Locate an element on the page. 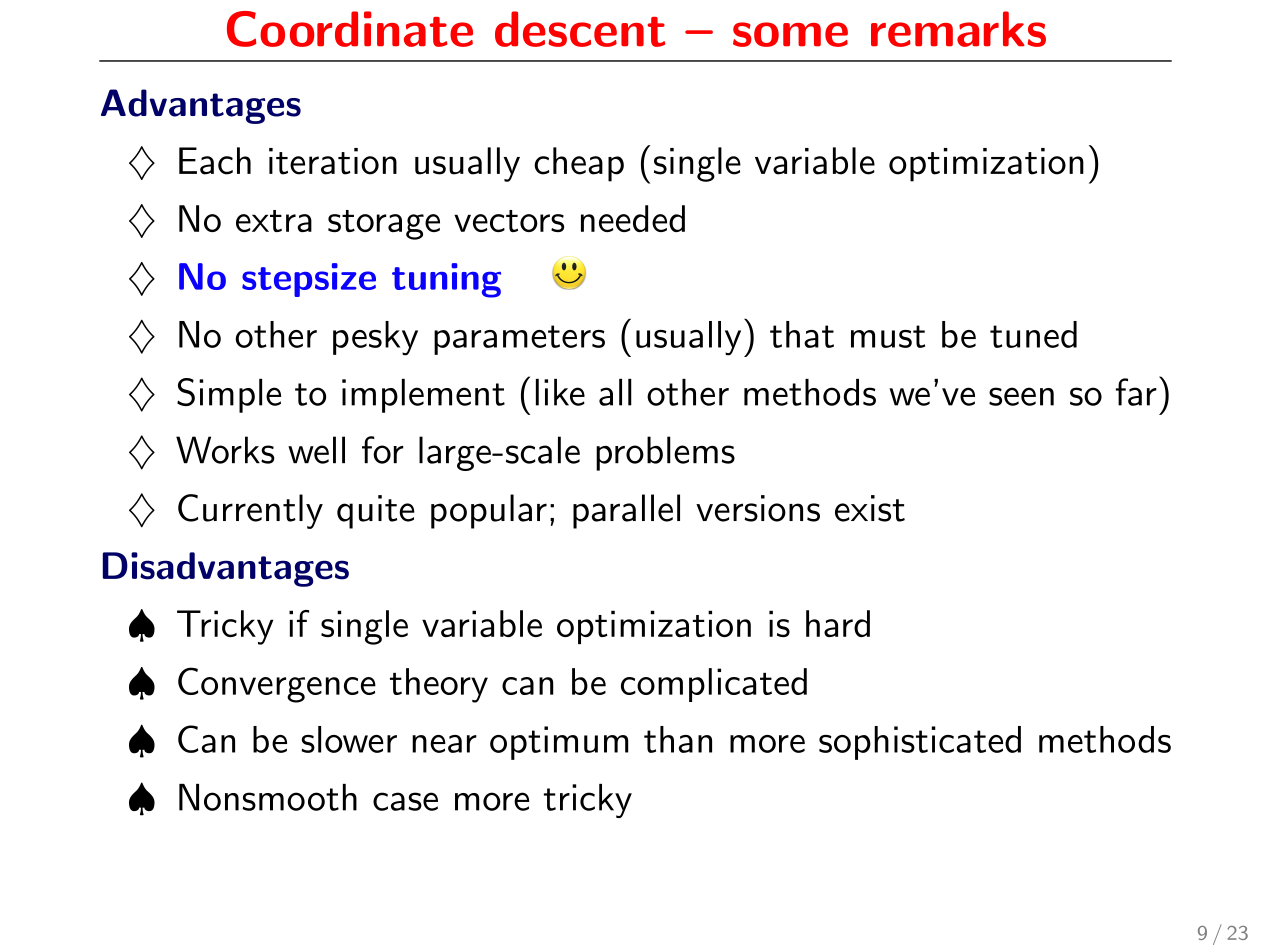 The width and height of the image is (1271, 952). pesky is located at coordinates (375, 338).
